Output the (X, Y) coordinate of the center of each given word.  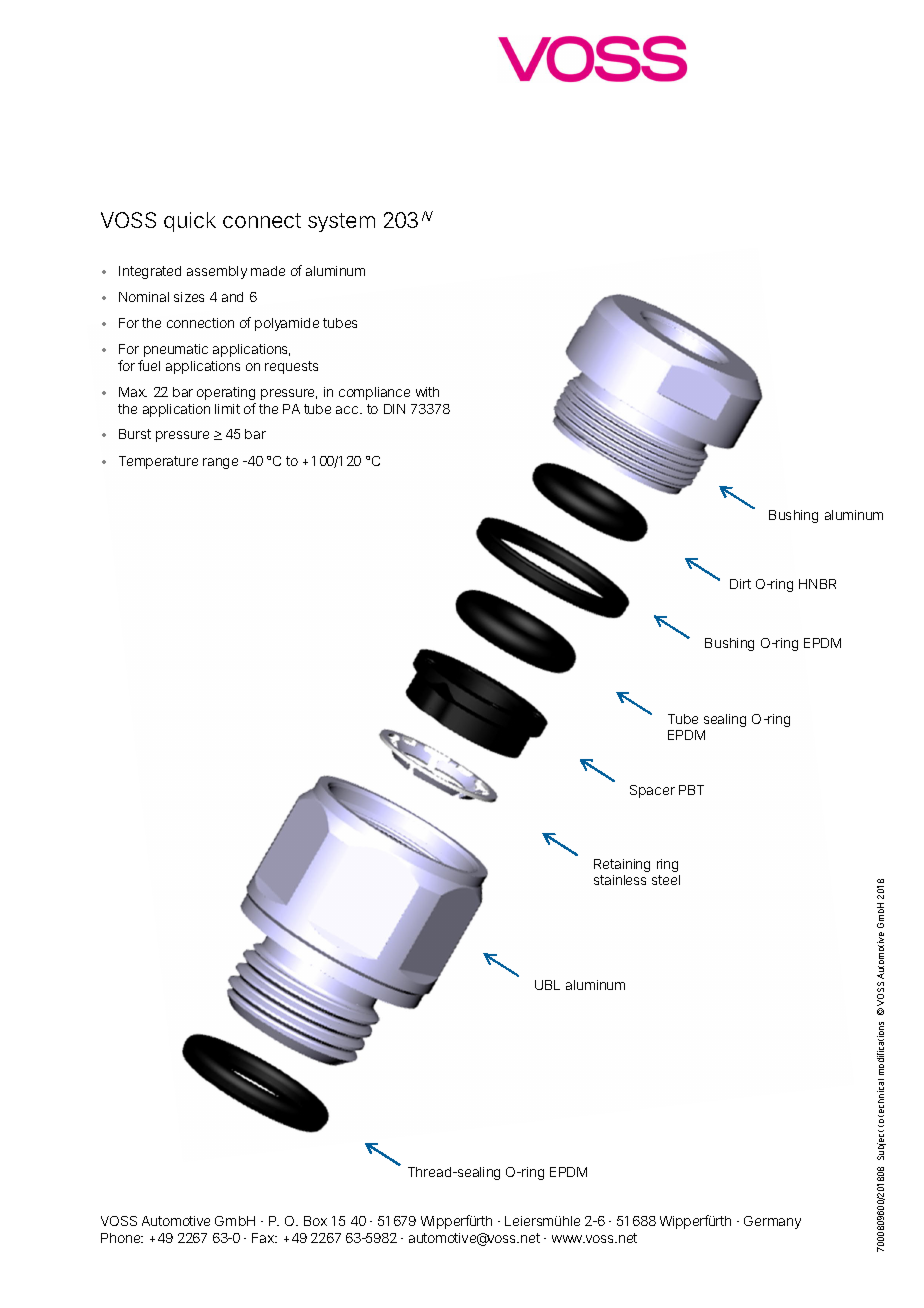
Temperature (158, 462)
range (220, 463)
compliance (374, 393)
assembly (217, 272)
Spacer (652, 791)
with (427, 392)
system (341, 222)
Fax (264, 1238)
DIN (394, 409)
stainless (620, 880)
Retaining (622, 865)
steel (666, 880)
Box (315, 1221)
